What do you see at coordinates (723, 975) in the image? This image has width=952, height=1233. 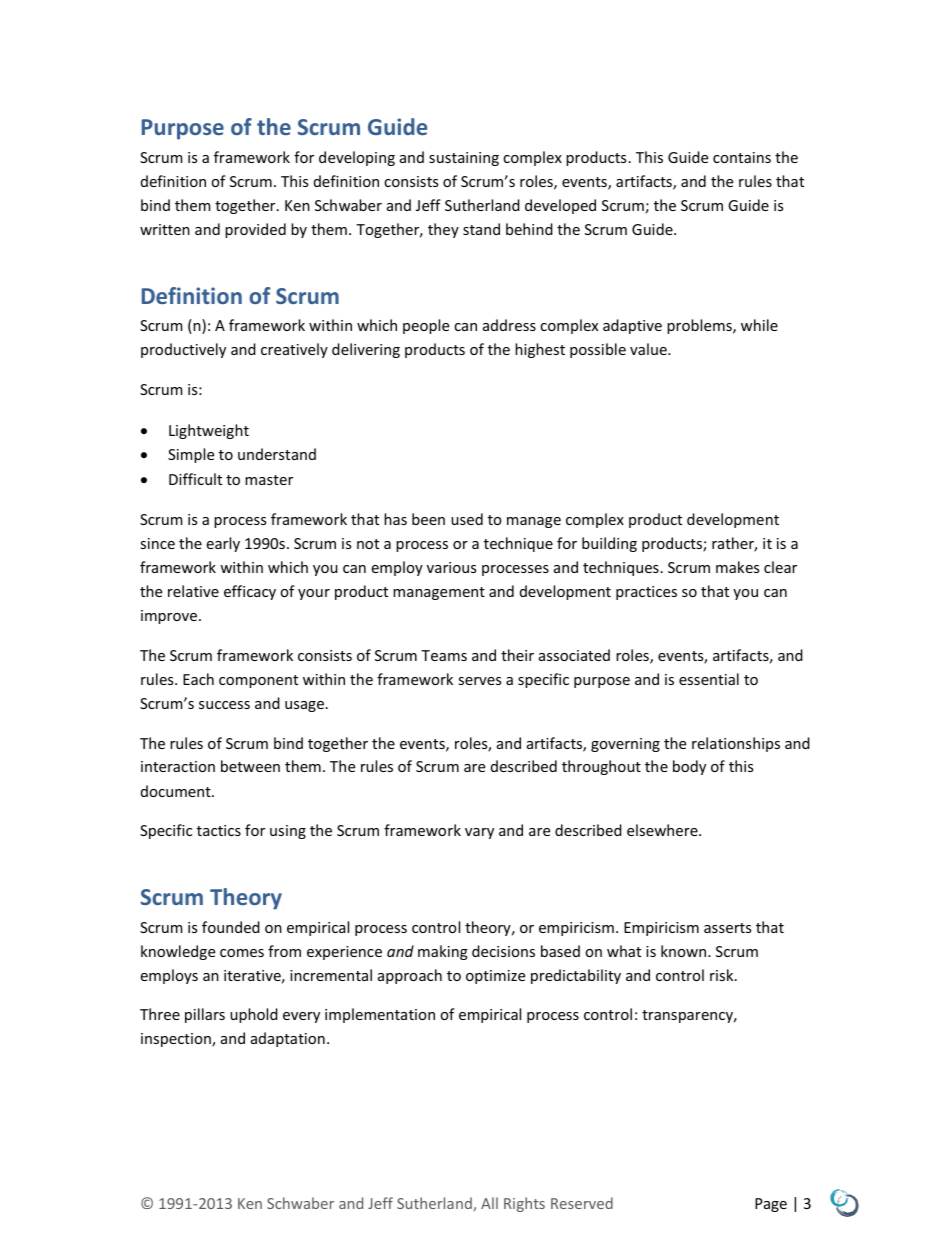 I see `risk` at bounding box center [723, 975].
